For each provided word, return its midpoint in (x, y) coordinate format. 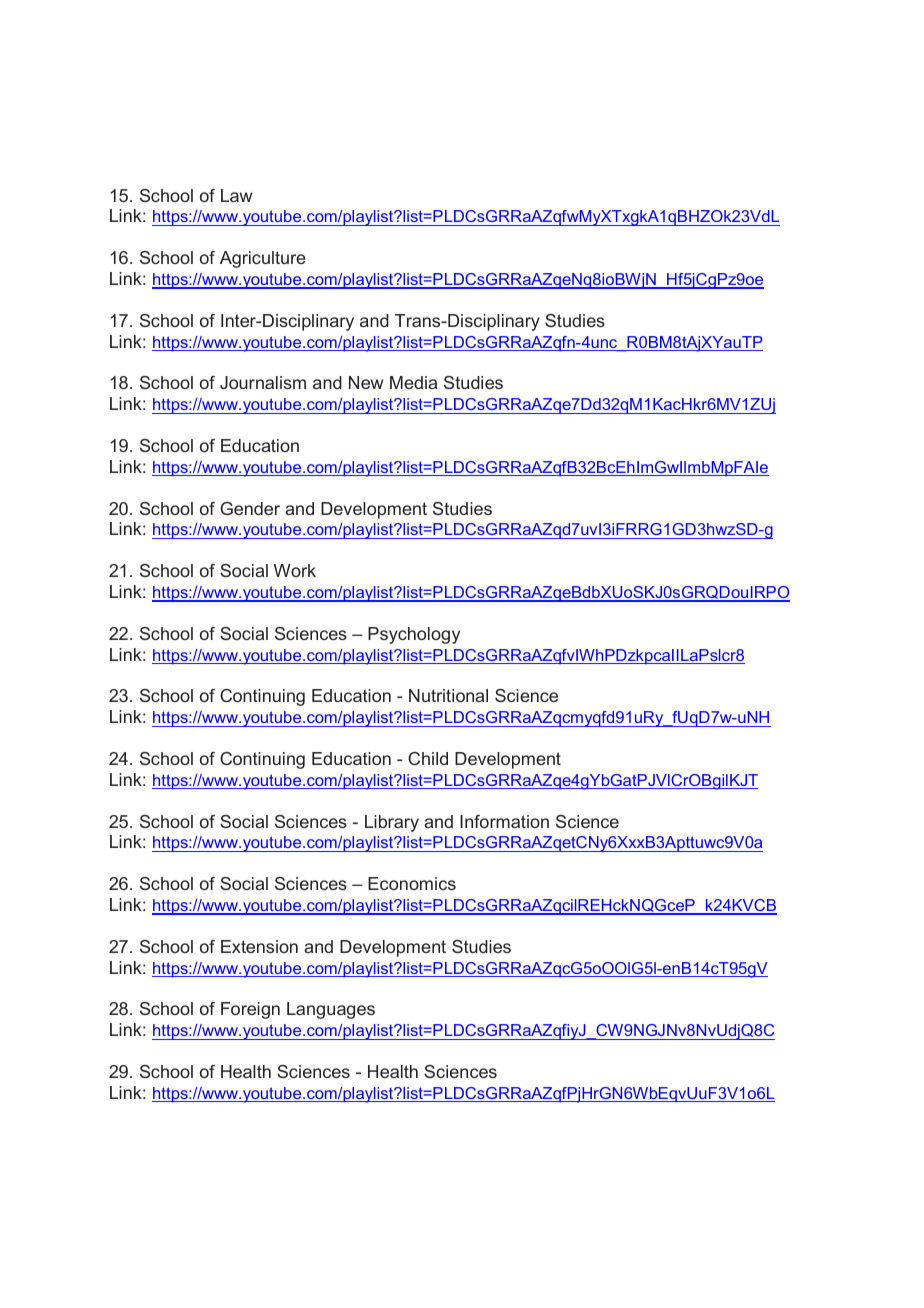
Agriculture (263, 259)
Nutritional (448, 695)
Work (295, 570)
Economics (412, 883)
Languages (331, 1010)
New (366, 382)
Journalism (263, 382)
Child (428, 758)
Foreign (250, 1010)
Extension (259, 946)
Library (392, 823)
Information (504, 821)
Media (413, 382)
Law (236, 195)
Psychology (414, 635)
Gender (250, 508)
